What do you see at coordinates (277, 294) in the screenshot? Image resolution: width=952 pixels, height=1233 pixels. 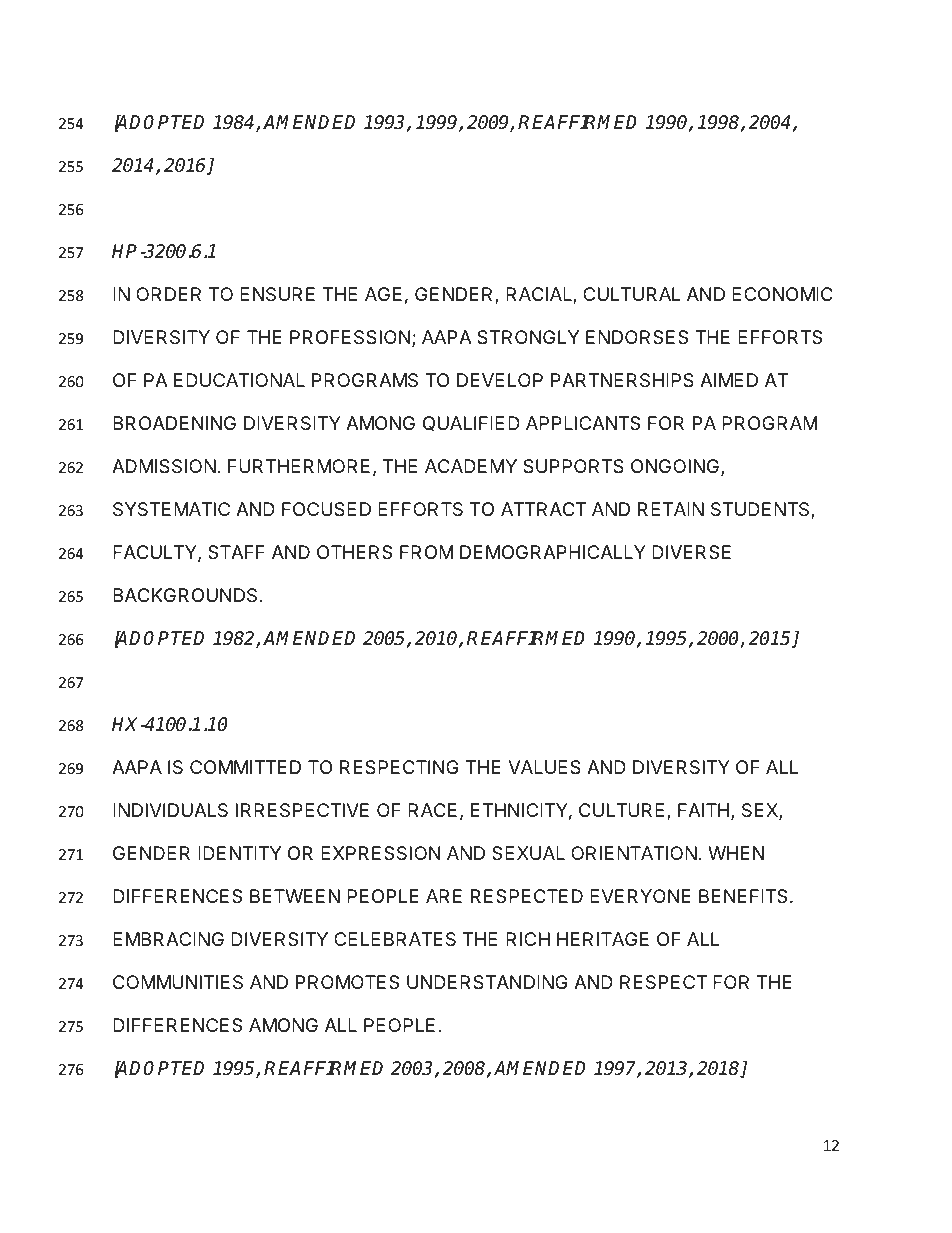 I see `ENSURE` at bounding box center [277, 294].
